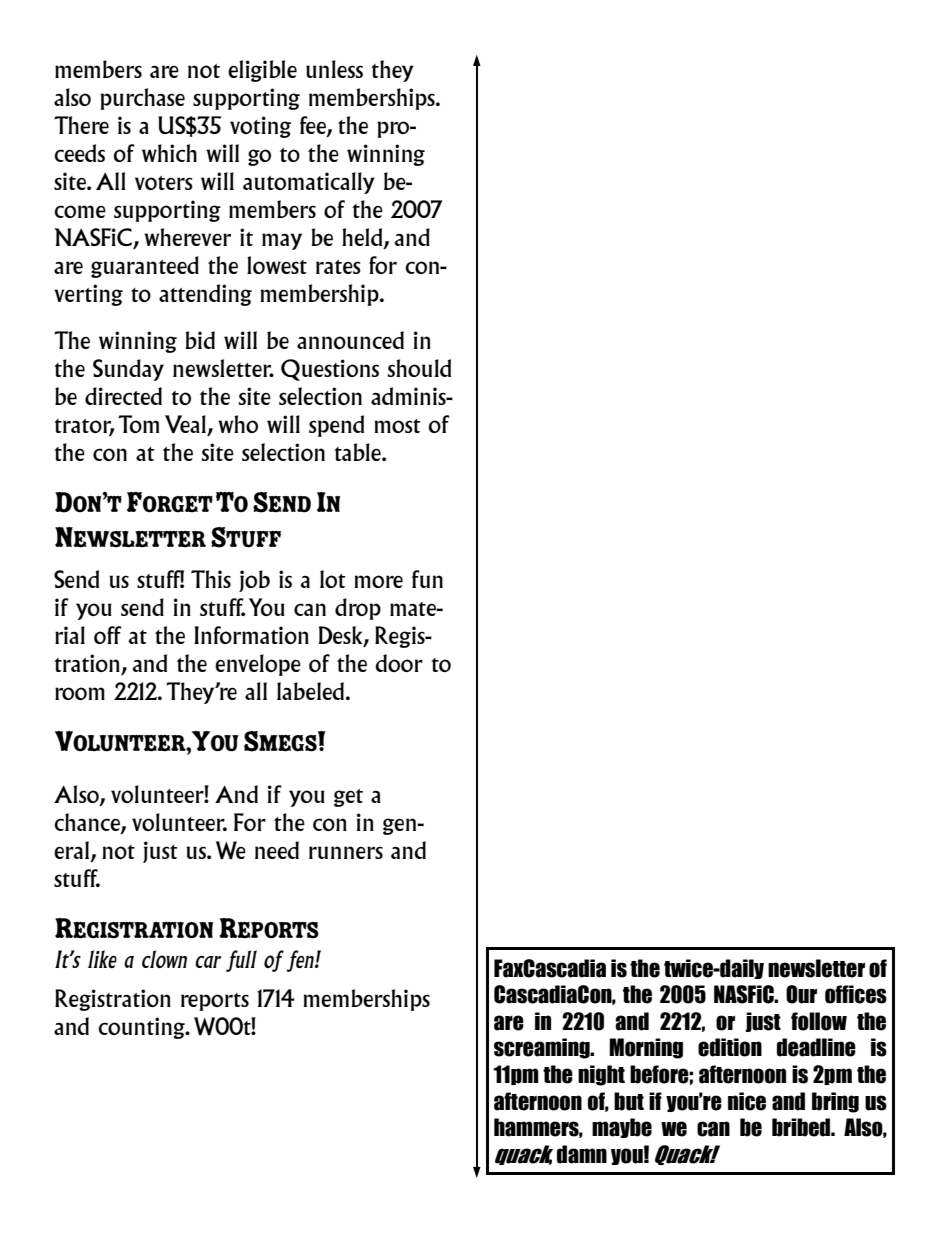  I want to click on purchase, so click(142, 99).
